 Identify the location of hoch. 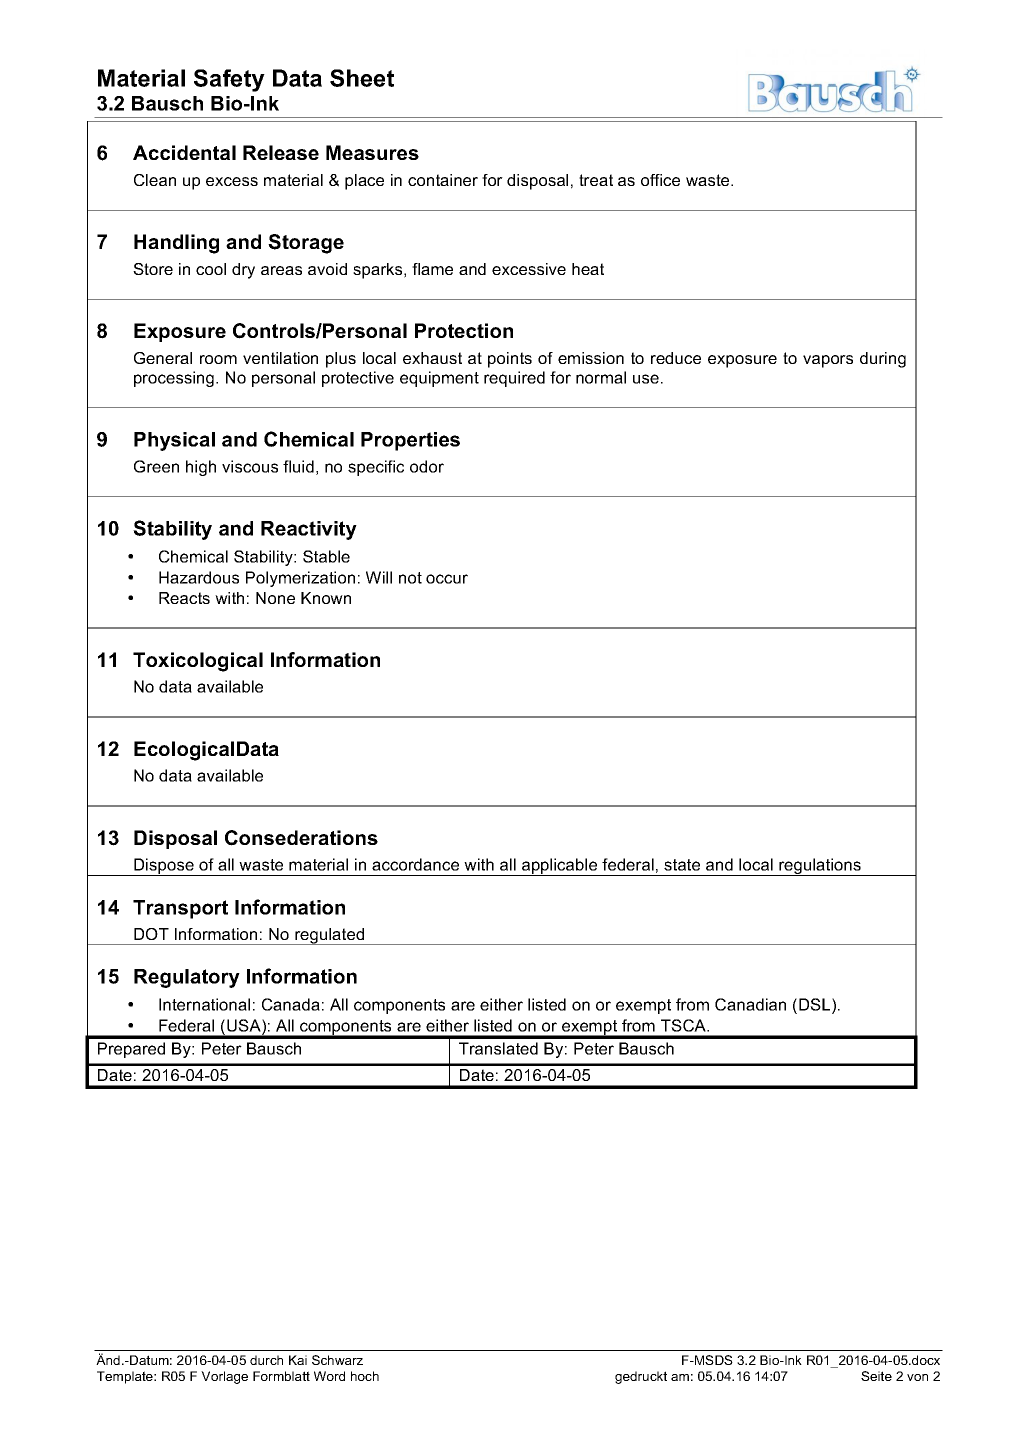
(365, 1376).
